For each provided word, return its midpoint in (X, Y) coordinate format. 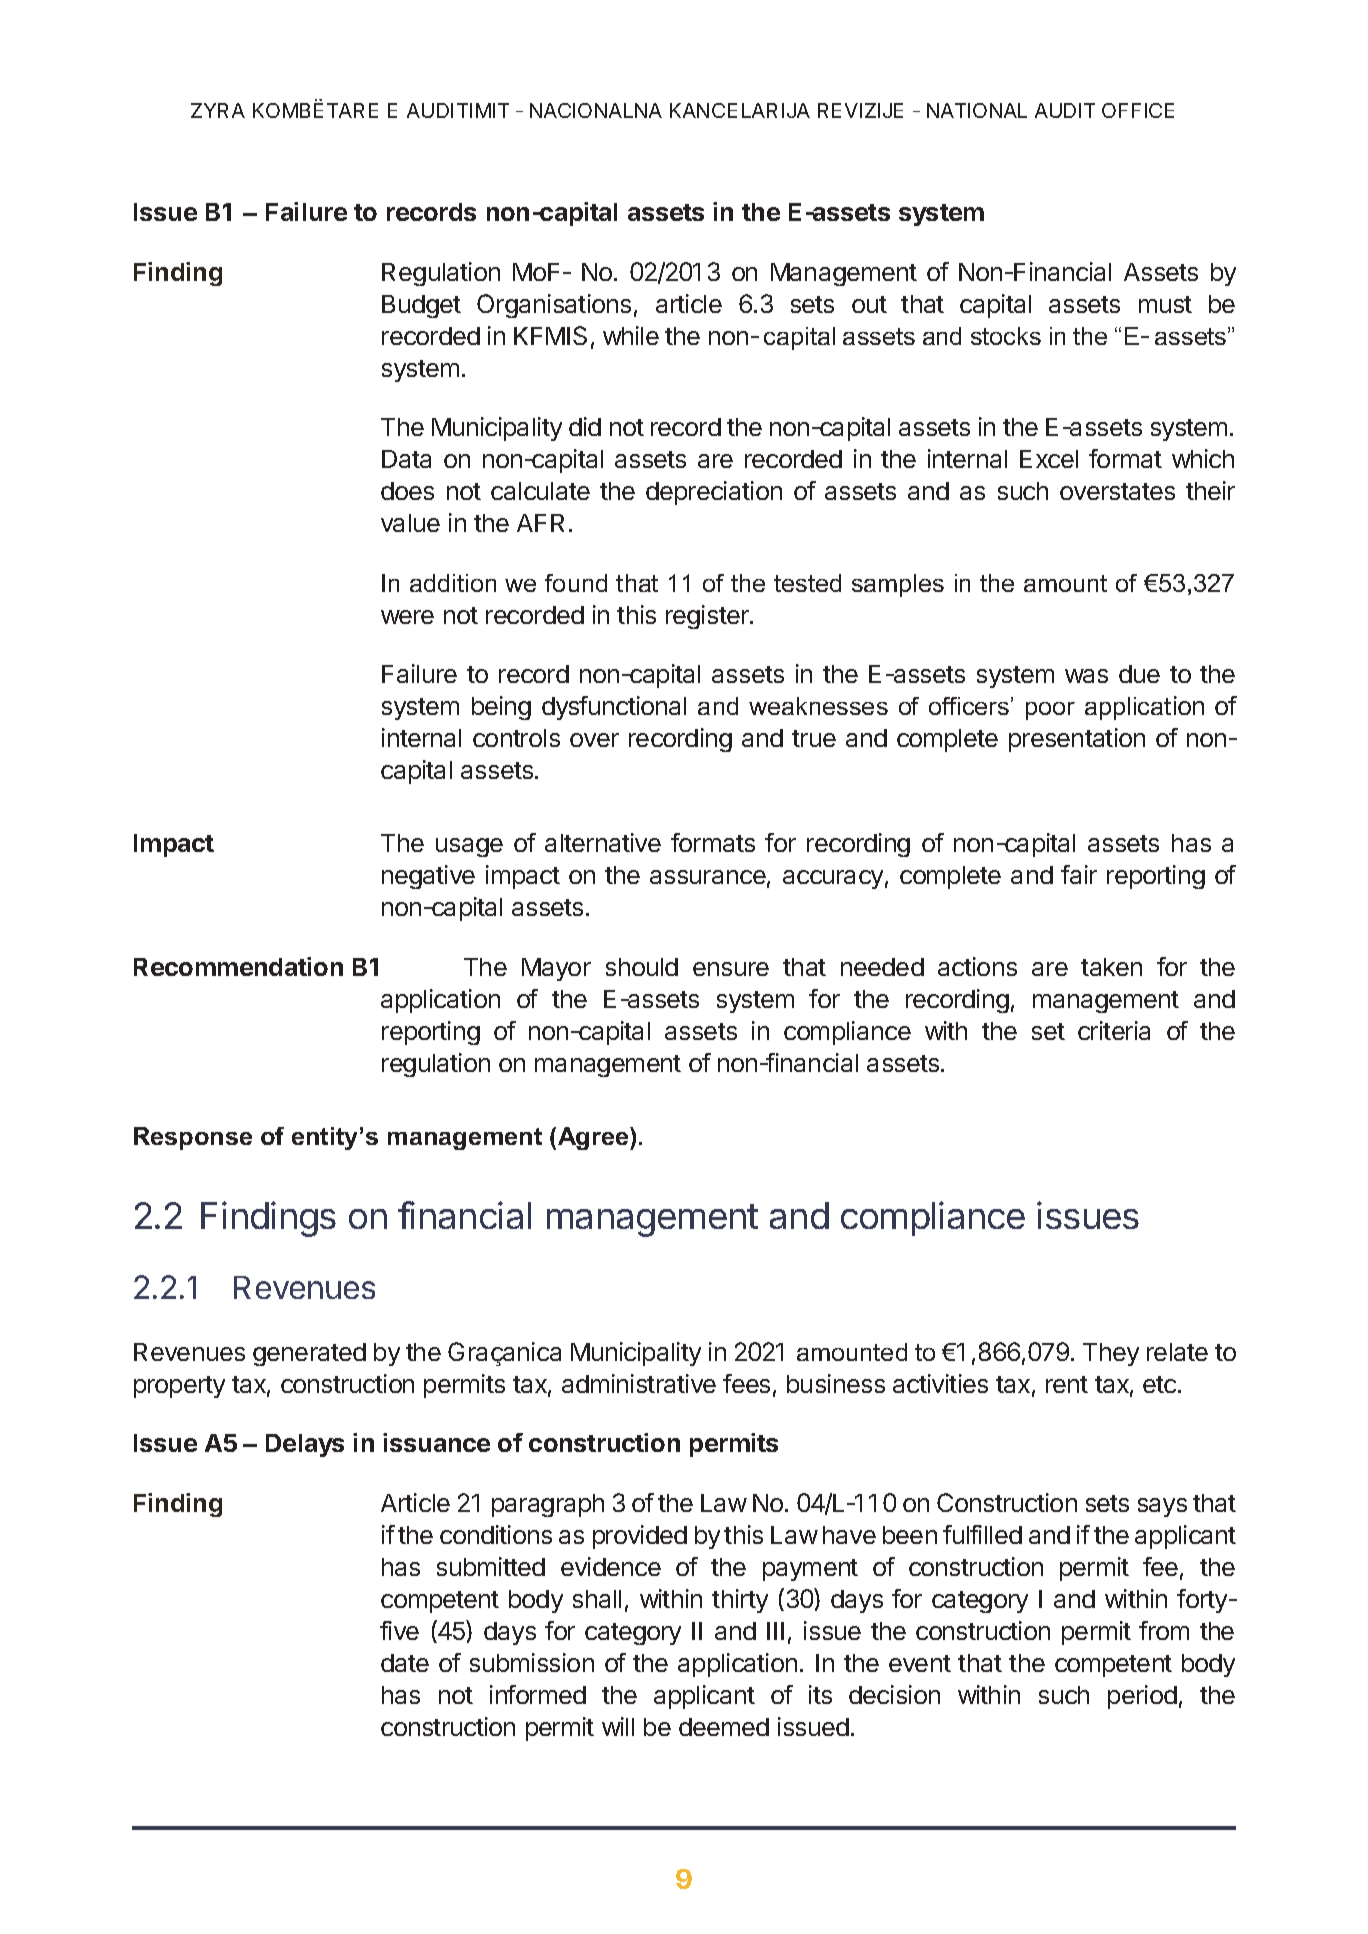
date (405, 1663)
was (1086, 676)
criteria (1114, 1030)
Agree (594, 1138)
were (407, 617)
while (631, 335)
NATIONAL (977, 110)
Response (193, 1138)
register (708, 617)
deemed (724, 1727)
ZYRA (218, 110)
